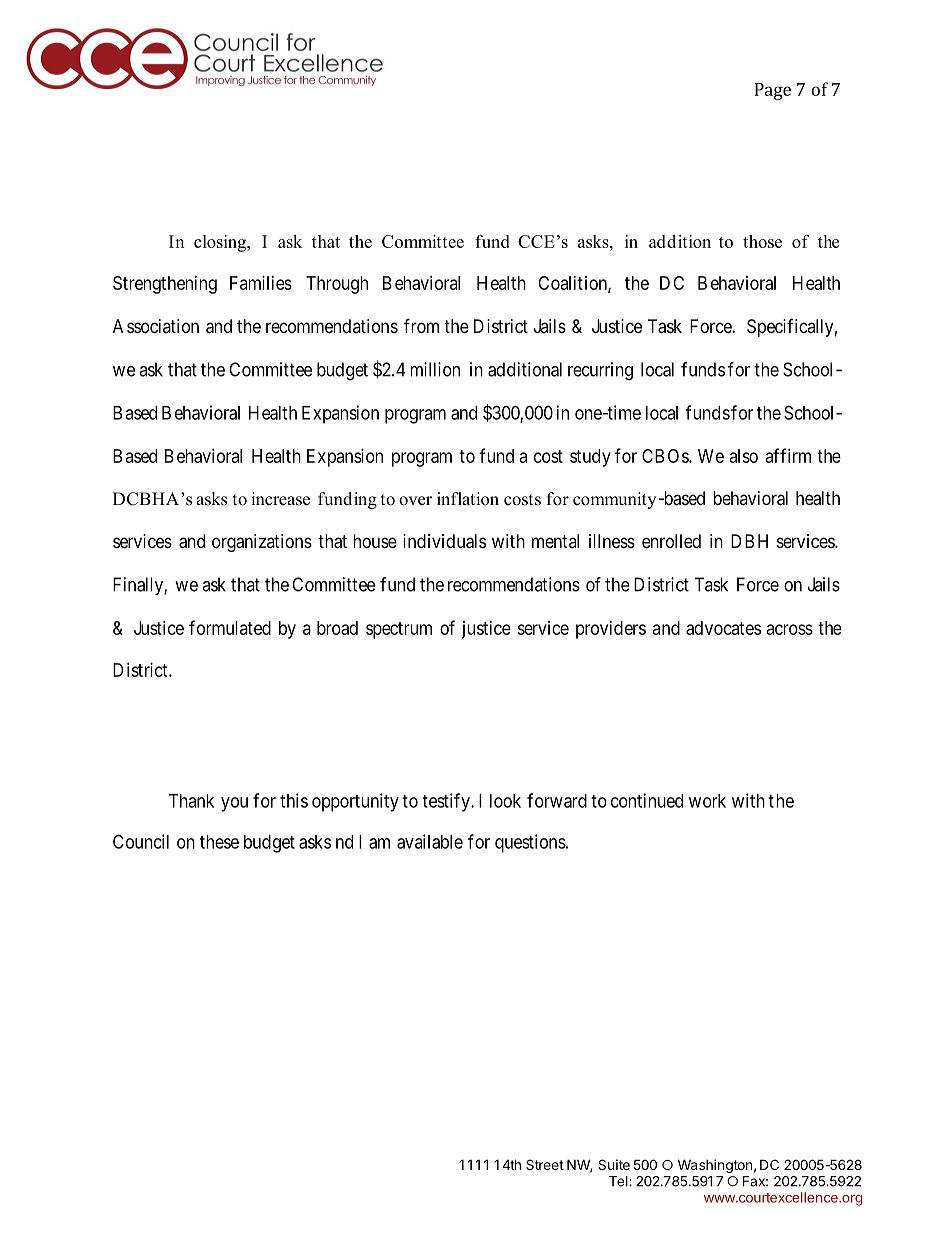  Describe the element at coordinates (337, 285) in the screenshot. I see `Through` at that location.
